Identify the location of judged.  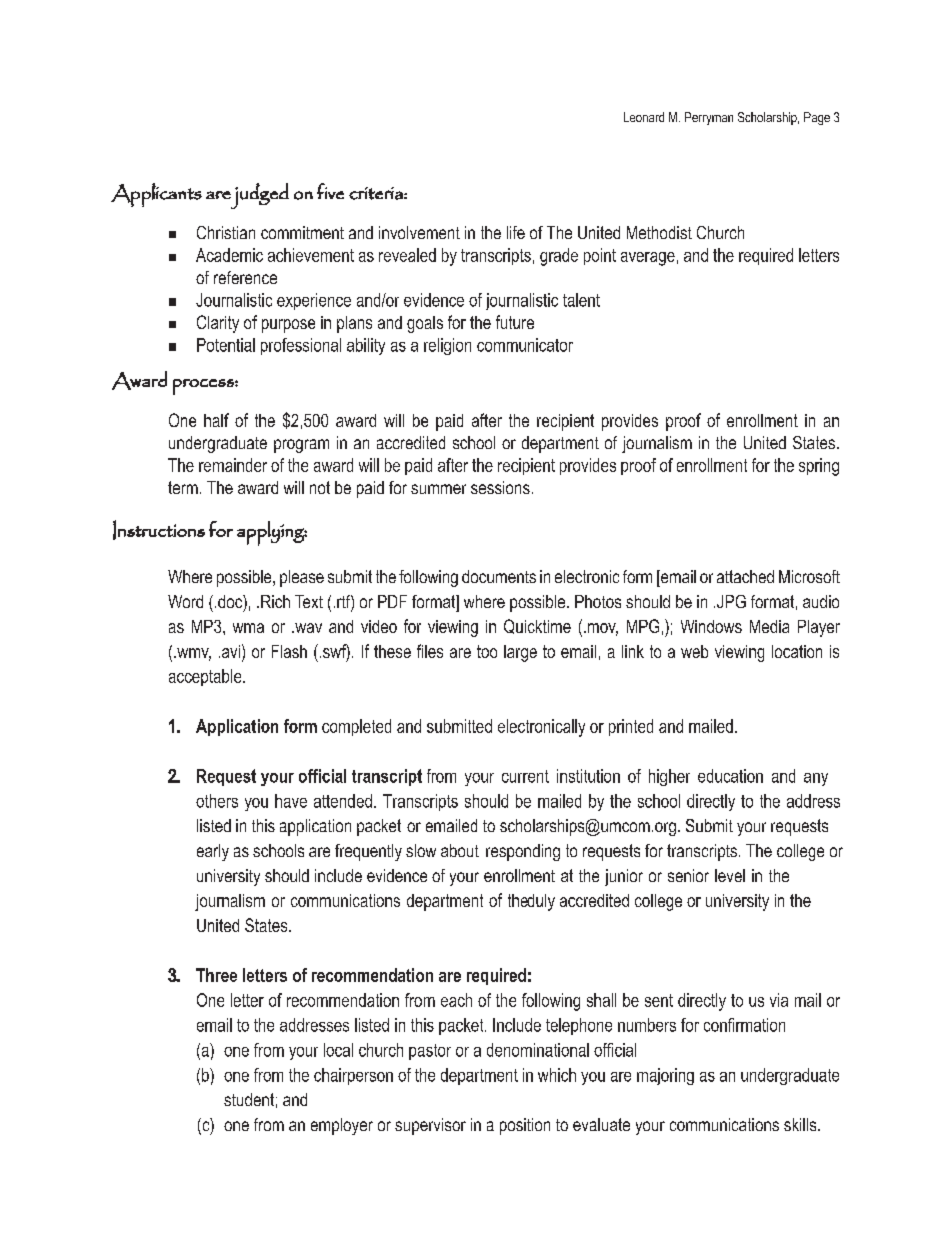
(259, 196).
